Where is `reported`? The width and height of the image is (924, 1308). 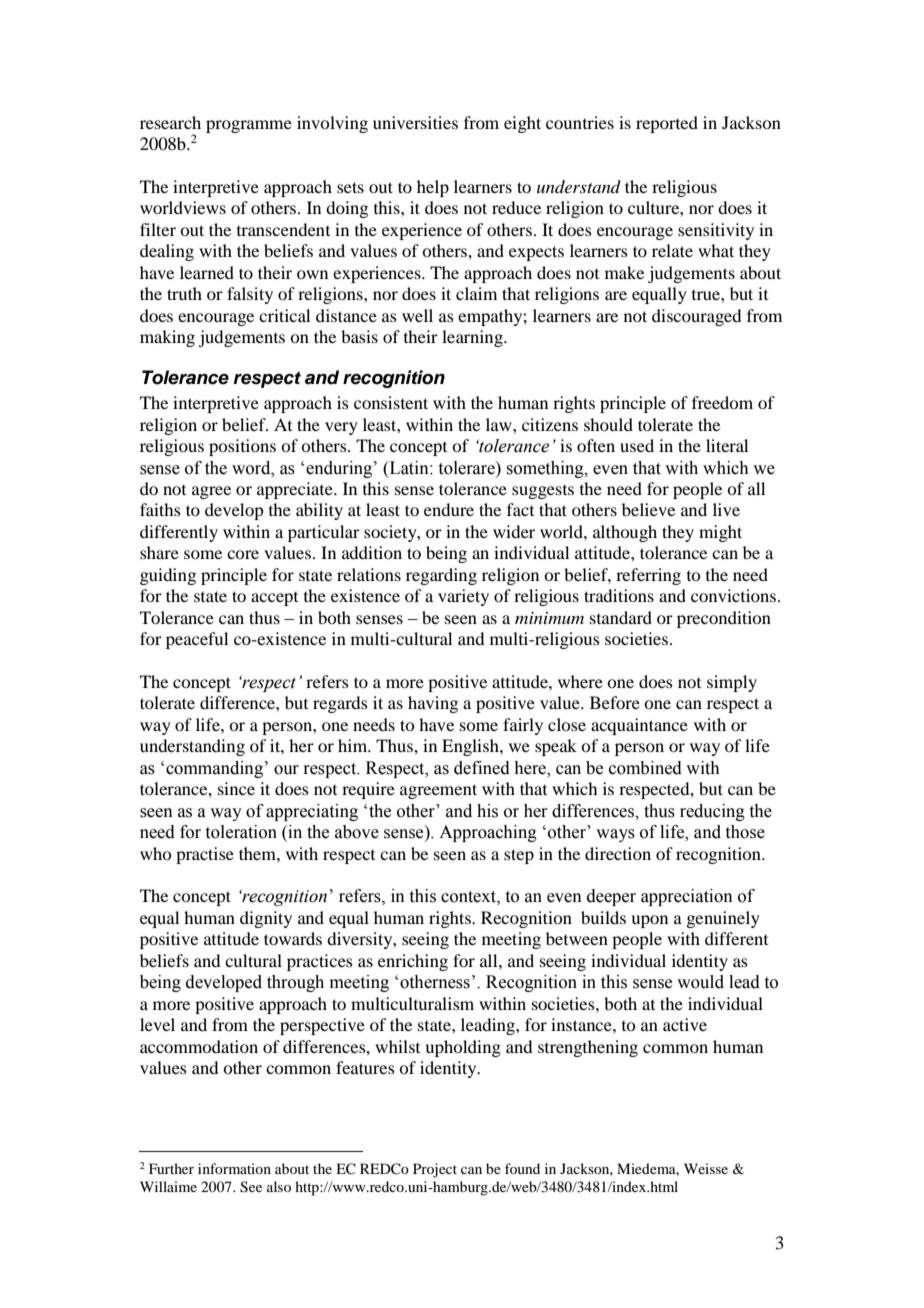
reported is located at coordinates (667, 124).
